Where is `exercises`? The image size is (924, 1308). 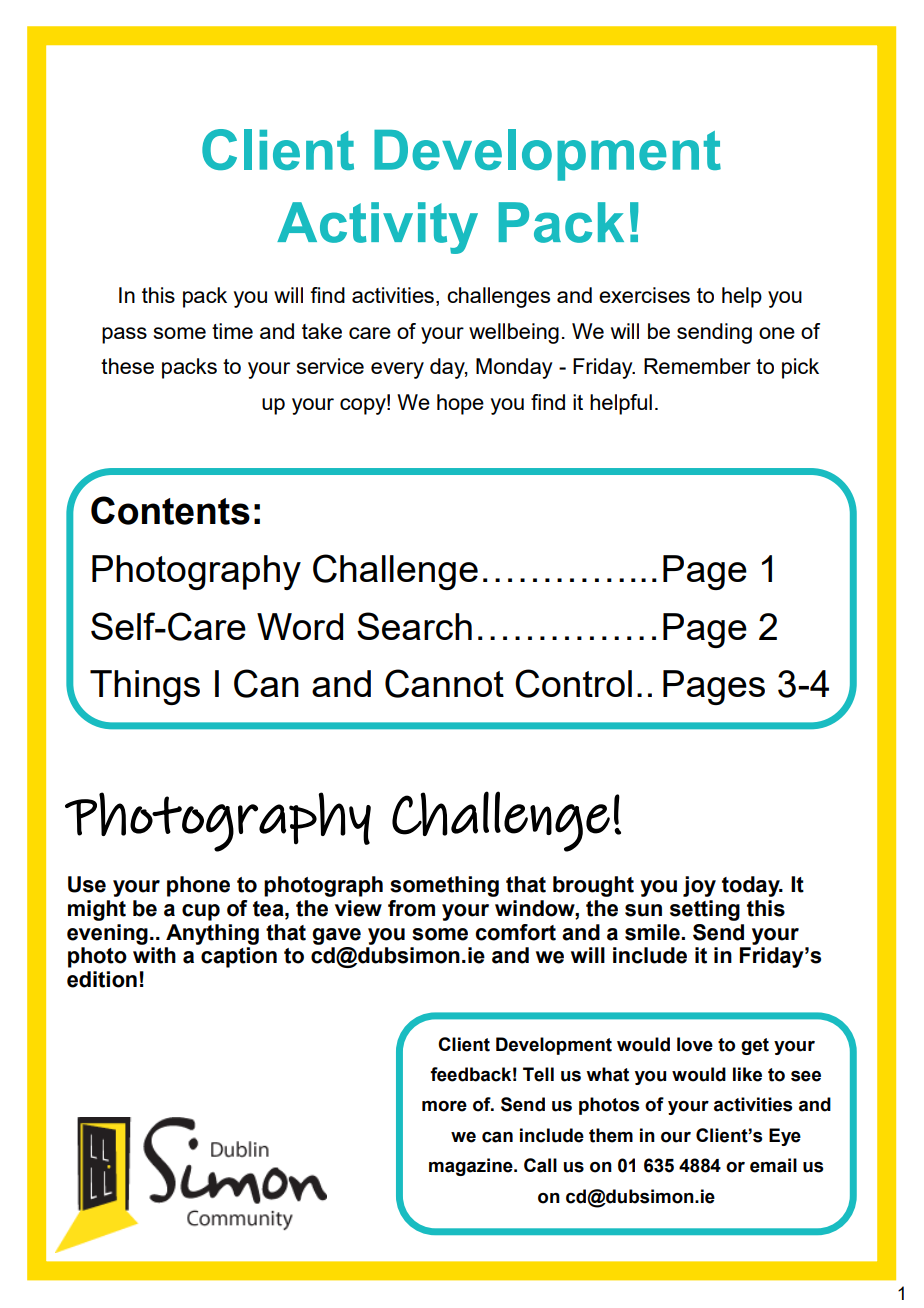 exercises is located at coordinates (644, 295).
